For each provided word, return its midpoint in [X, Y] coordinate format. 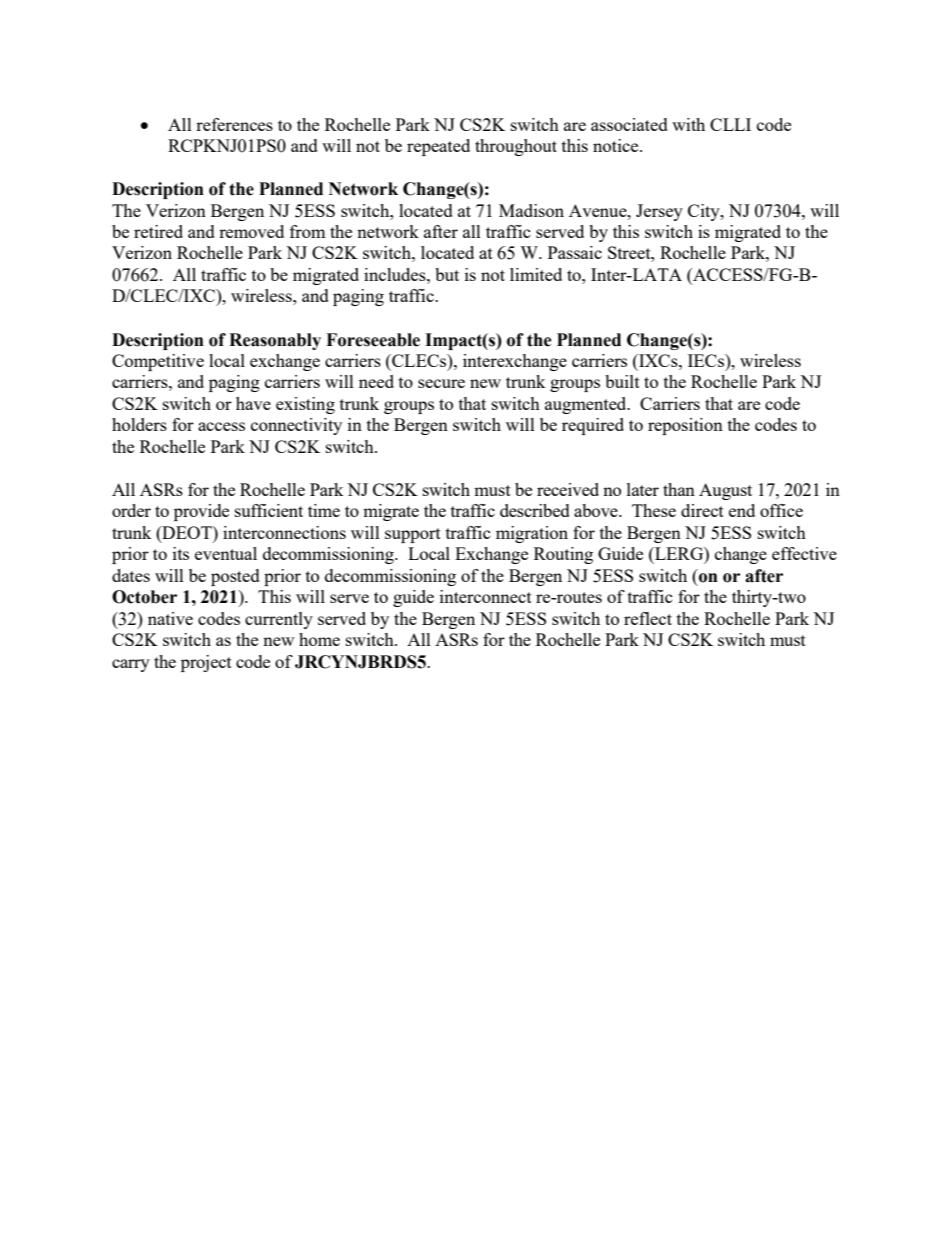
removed [251, 231]
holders [139, 424]
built [622, 381]
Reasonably [275, 341]
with [688, 124]
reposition [685, 426]
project [206, 663]
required [593, 426]
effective [804, 553]
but [447, 274]
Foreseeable [373, 340]
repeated [438, 147]
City [705, 212]
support [413, 535]
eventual [226, 553]
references [234, 124]
